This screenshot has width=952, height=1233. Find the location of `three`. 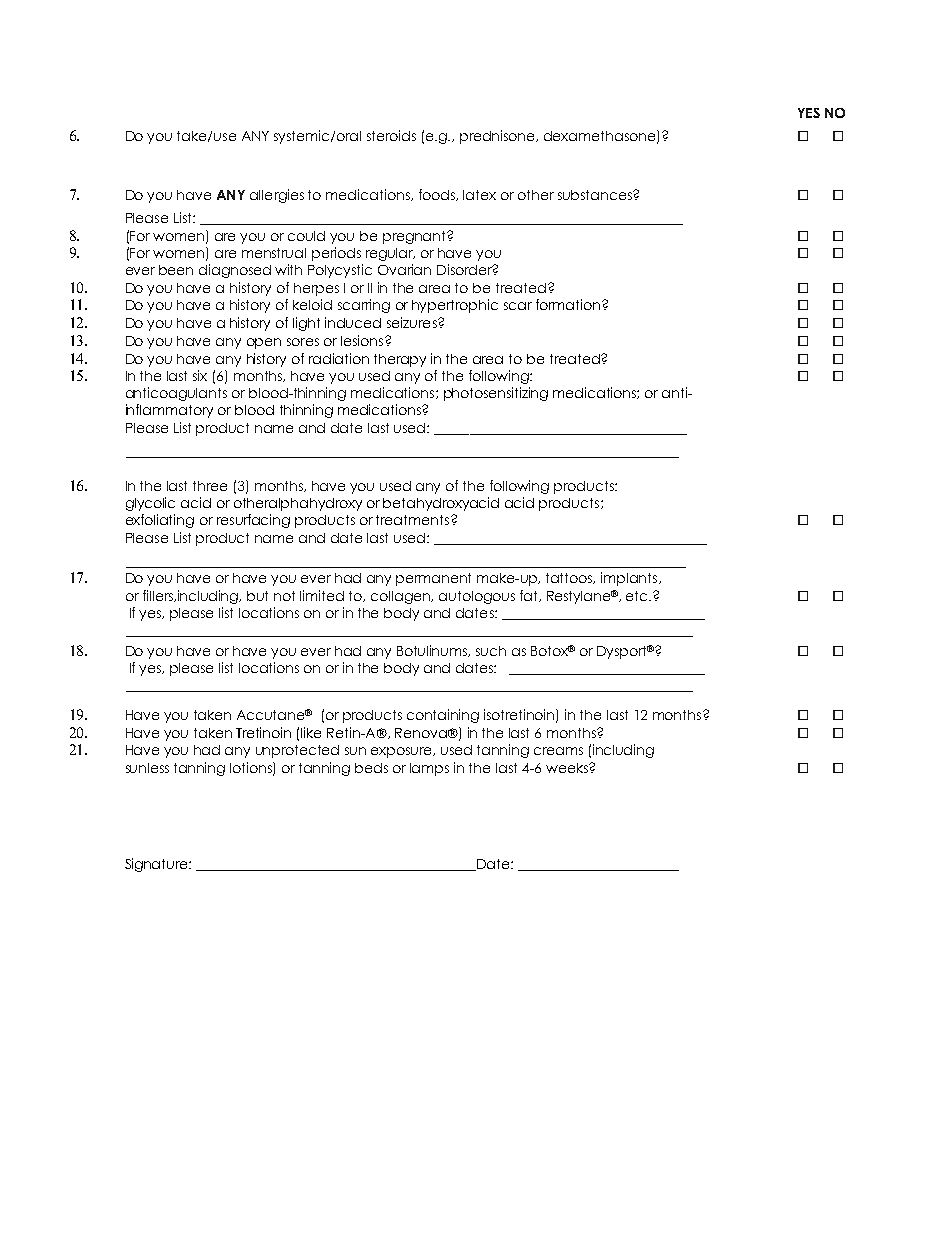

three is located at coordinates (210, 486).
